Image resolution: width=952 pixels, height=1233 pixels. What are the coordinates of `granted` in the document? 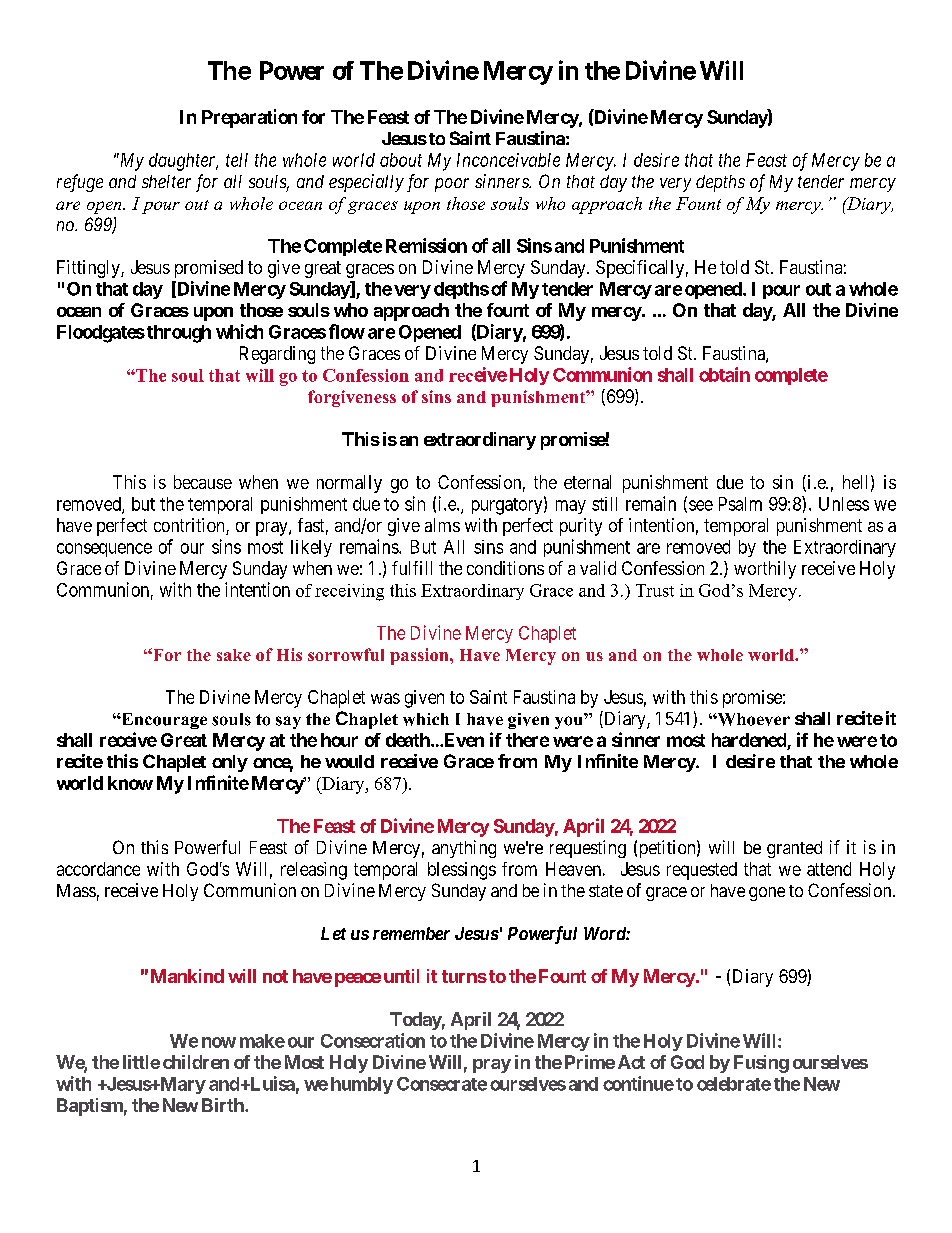 It's located at (794, 849).
